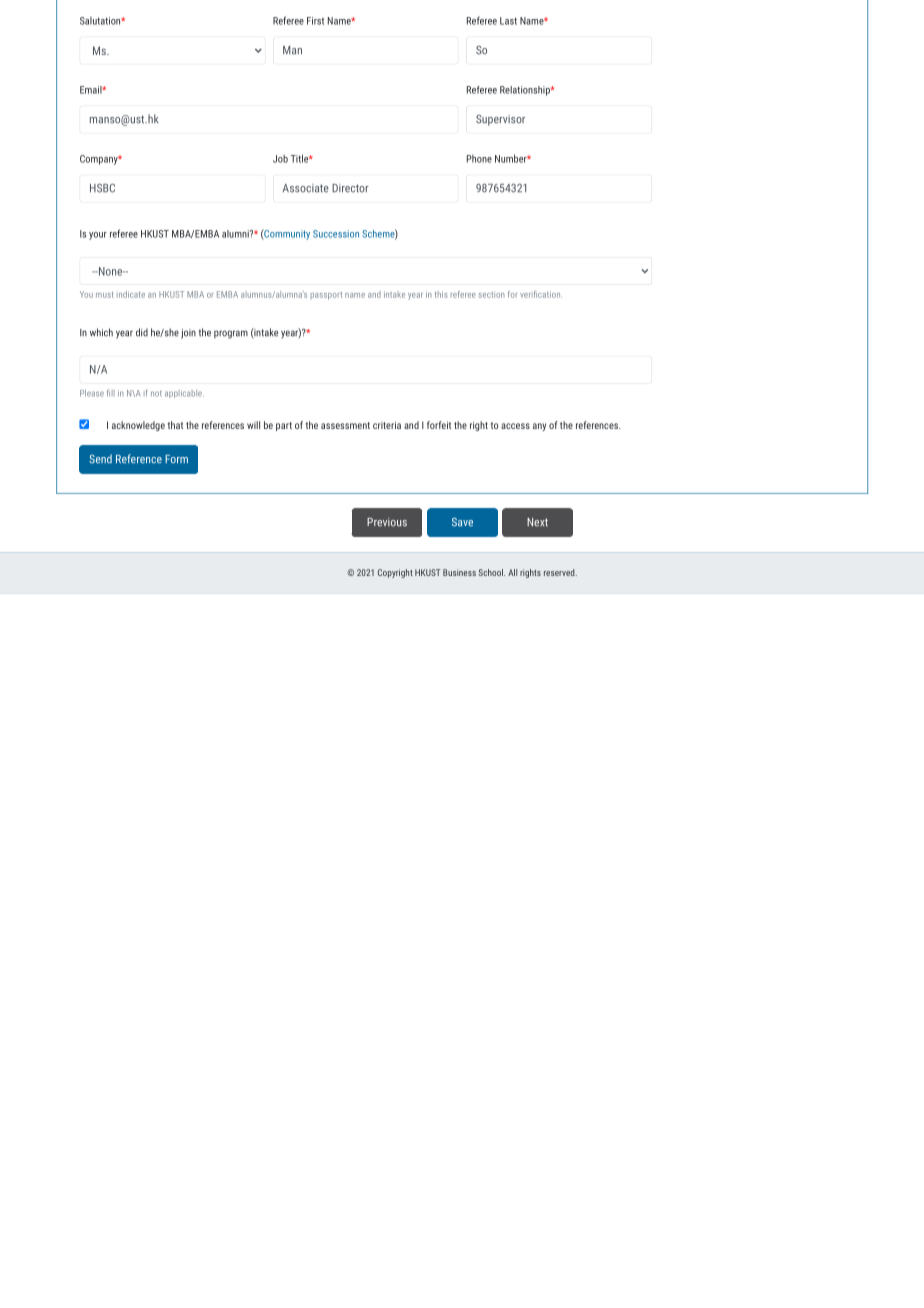 Image resolution: width=924 pixels, height=1308 pixels. I want to click on Form, so click(176, 459).
